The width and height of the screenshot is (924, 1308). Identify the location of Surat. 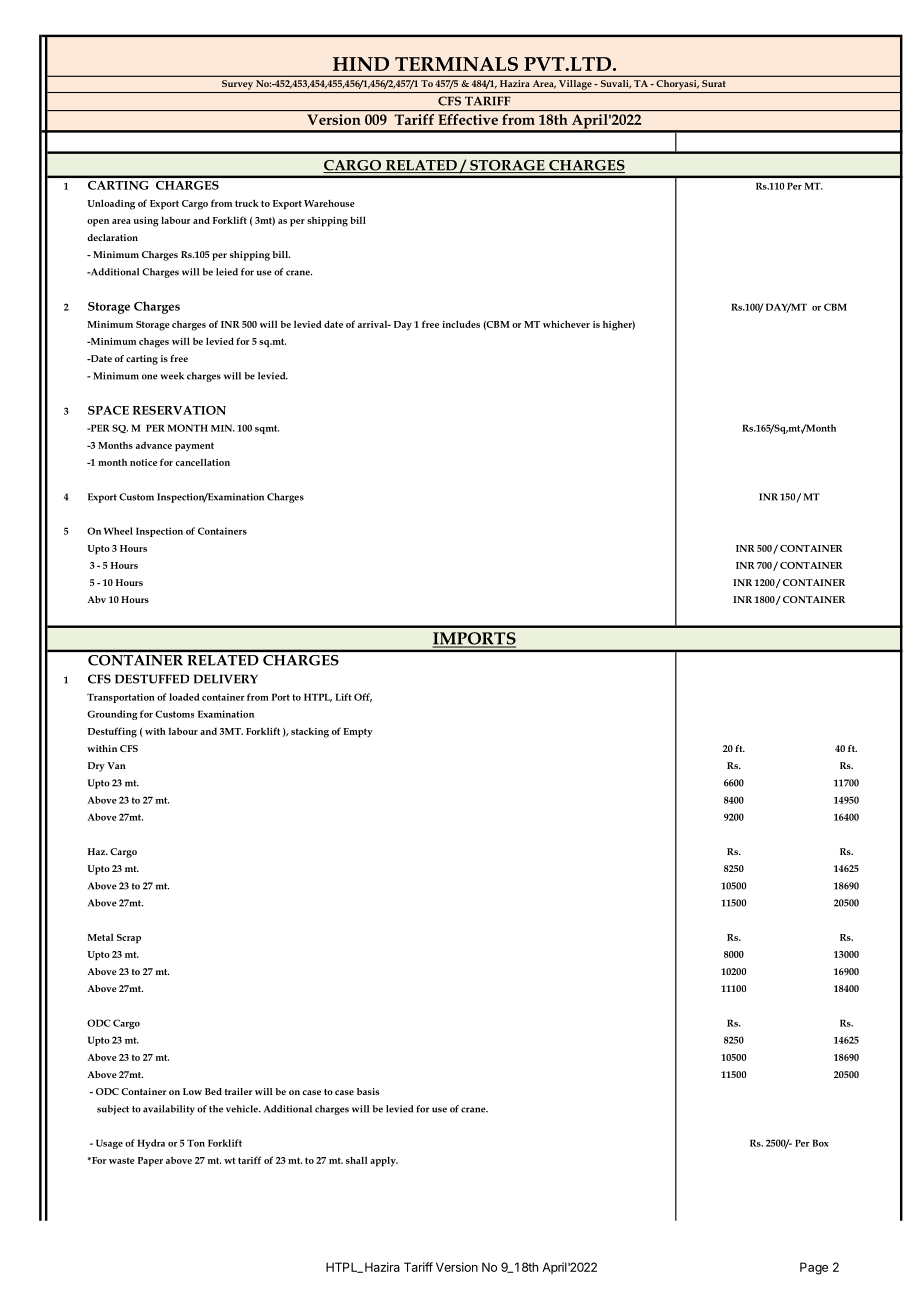
(714, 83).
